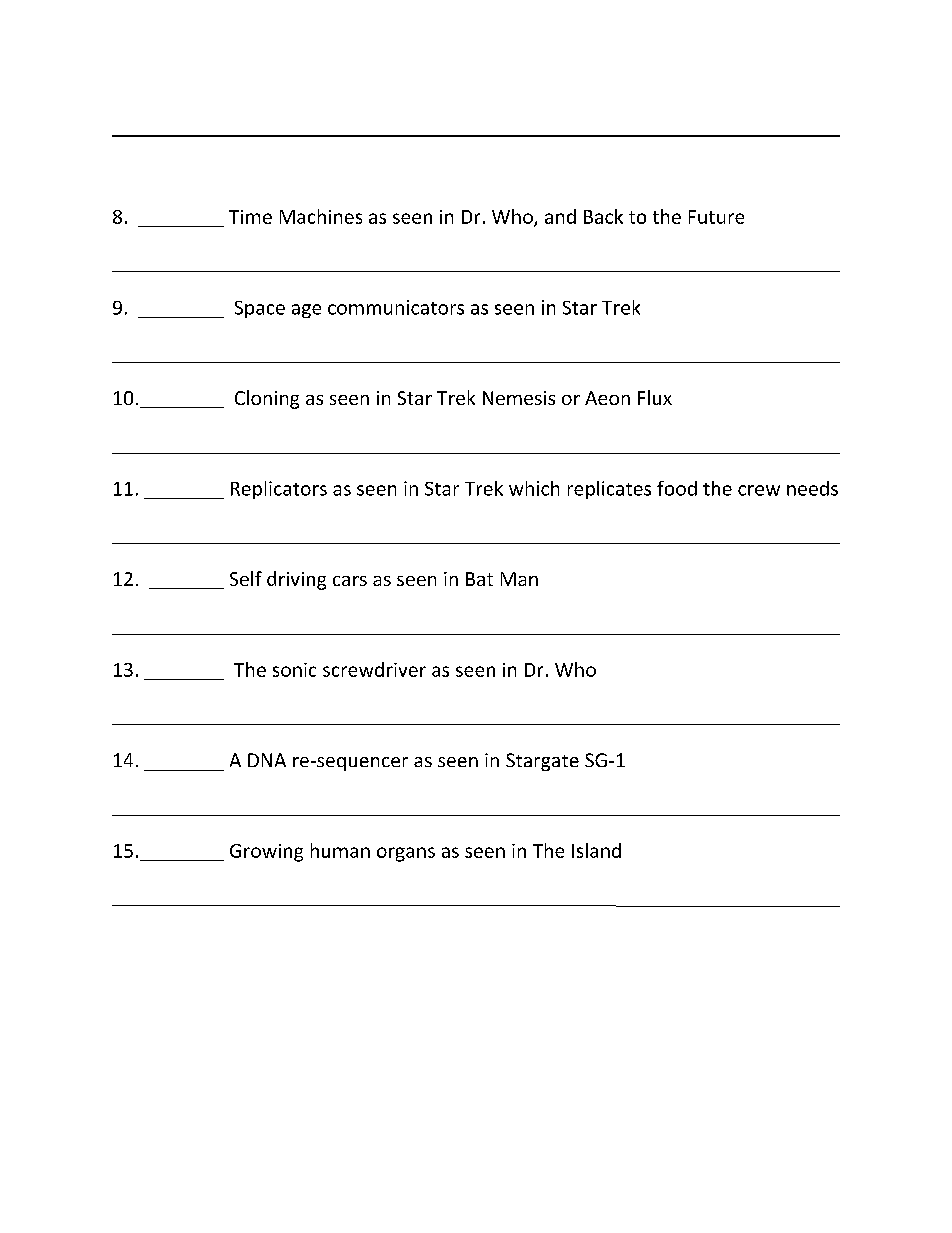  What do you see at coordinates (321, 216) in the page?
I see `Machines` at bounding box center [321, 216].
